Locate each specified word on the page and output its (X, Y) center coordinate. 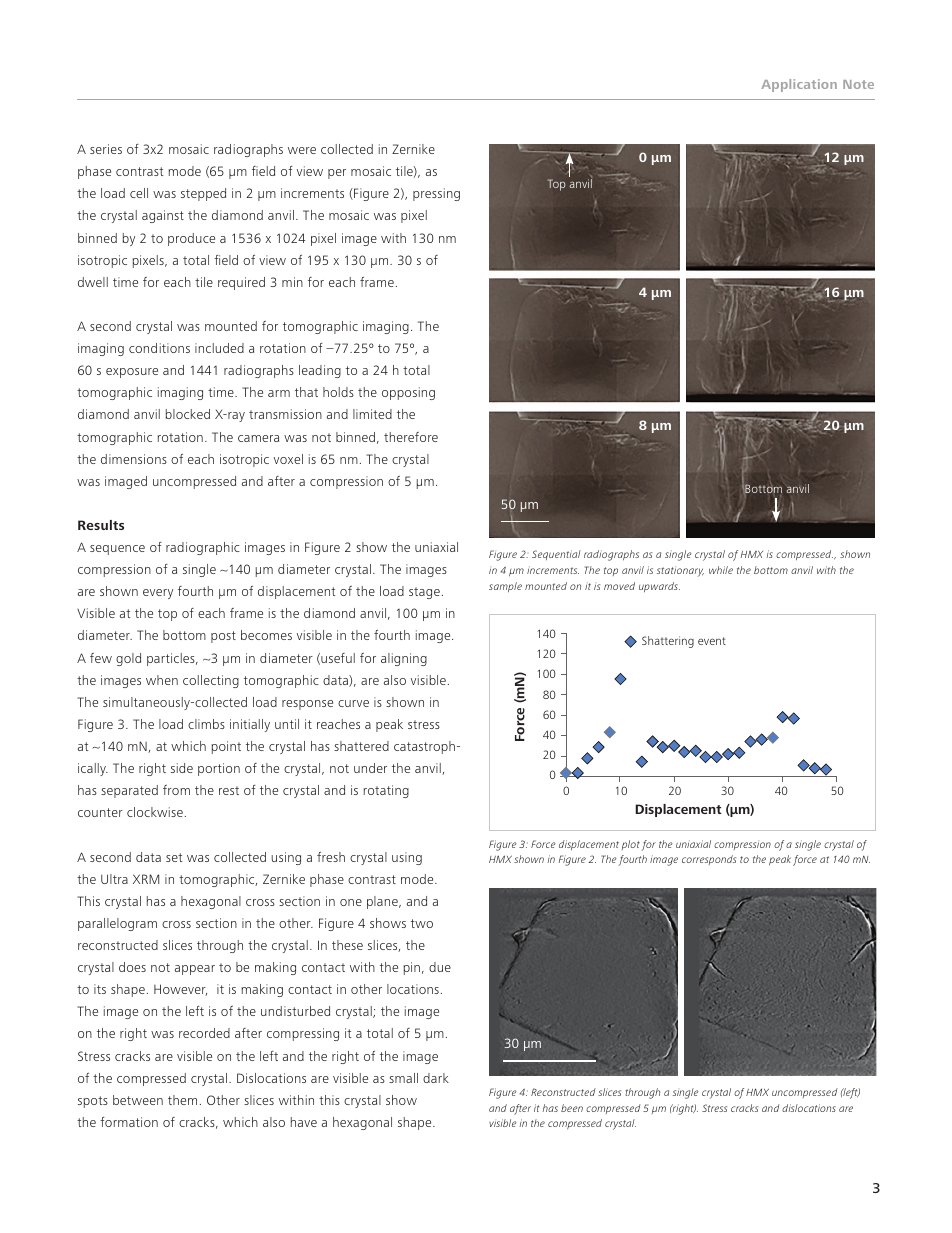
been (572, 1108)
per (337, 174)
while (721, 570)
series (106, 149)
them (182, 1100)
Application (799, 85)
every (158, 594)
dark (436, 1078)
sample (505, 587)
